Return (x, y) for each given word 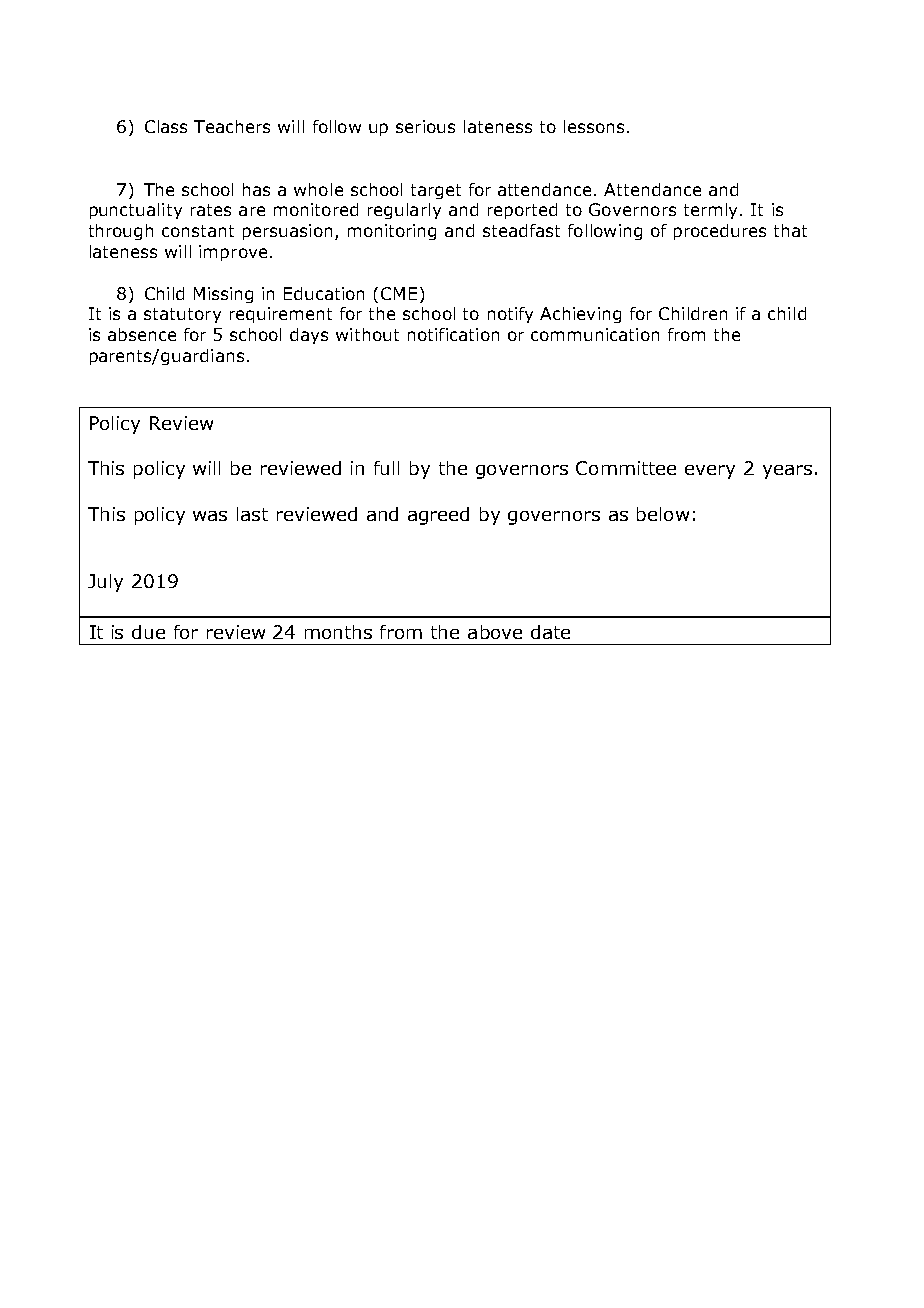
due (148, 632)
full (386, 468)
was (210, 516)
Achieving (580, 315)
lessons (594, 126)
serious (425, 126)
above (495, 632)
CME (399, 293)
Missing (223, 295)
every (710, 472)
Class (166, 126)
